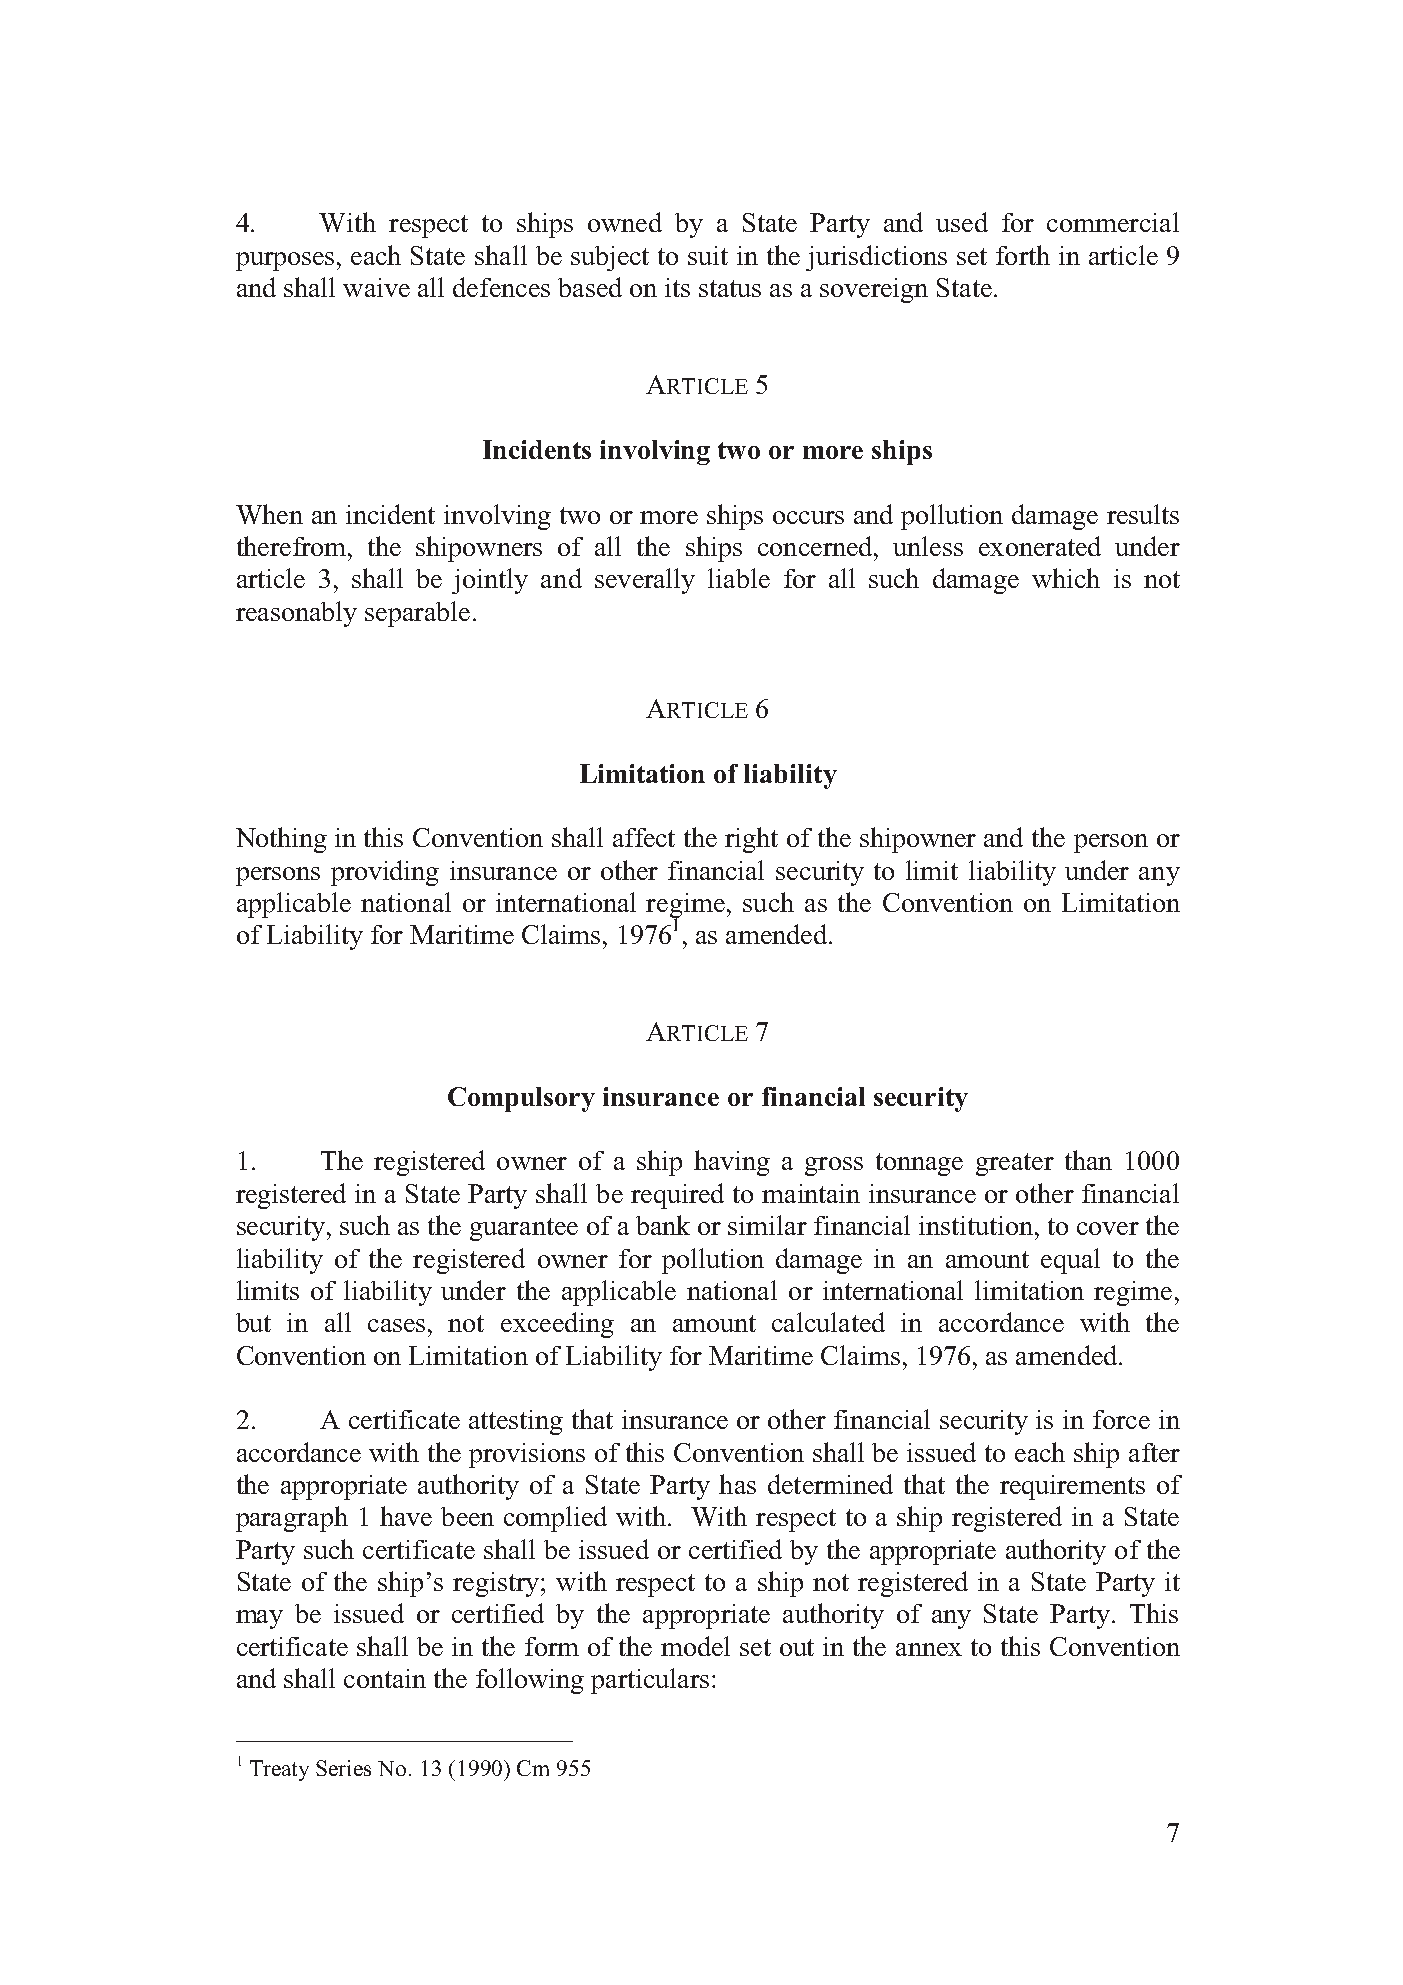  What do you see at coordinates (385, 873) in the screenshot?
I see `providing` at bounding box center [385, 873].
